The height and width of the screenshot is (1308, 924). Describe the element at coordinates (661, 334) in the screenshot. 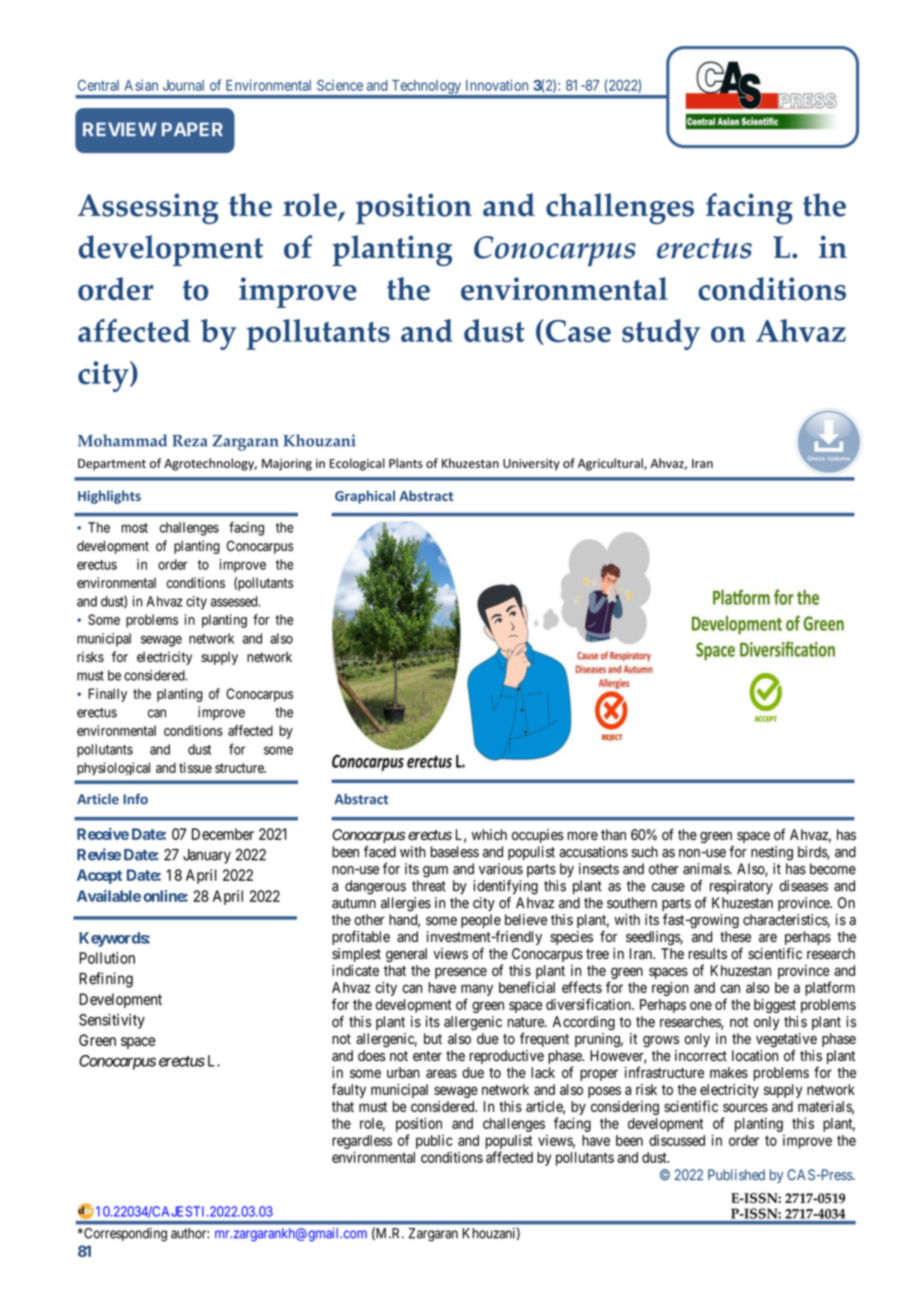

I see `study` at that location.
